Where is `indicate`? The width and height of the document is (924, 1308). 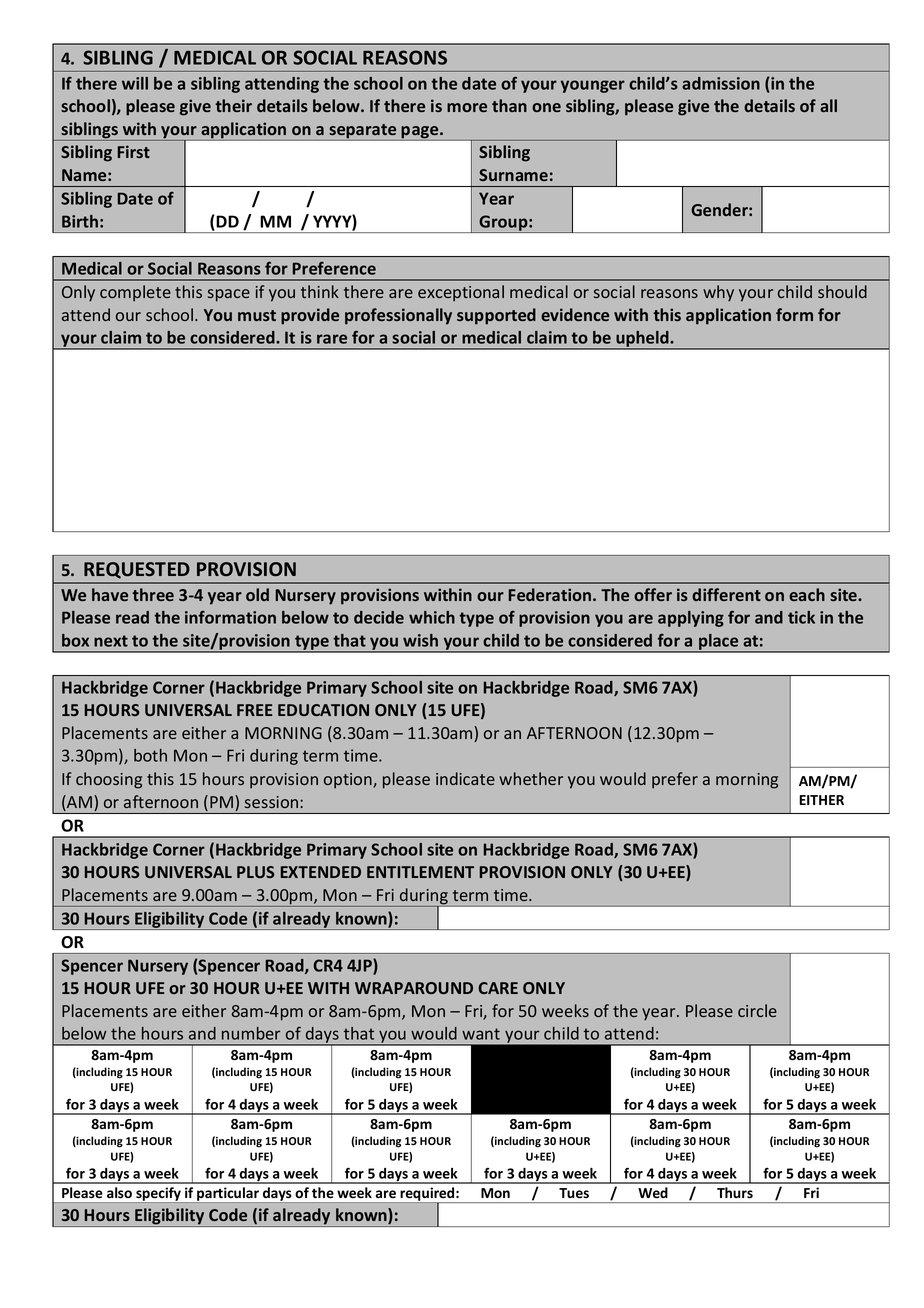
indicate is located at coordinates (465, 778).
